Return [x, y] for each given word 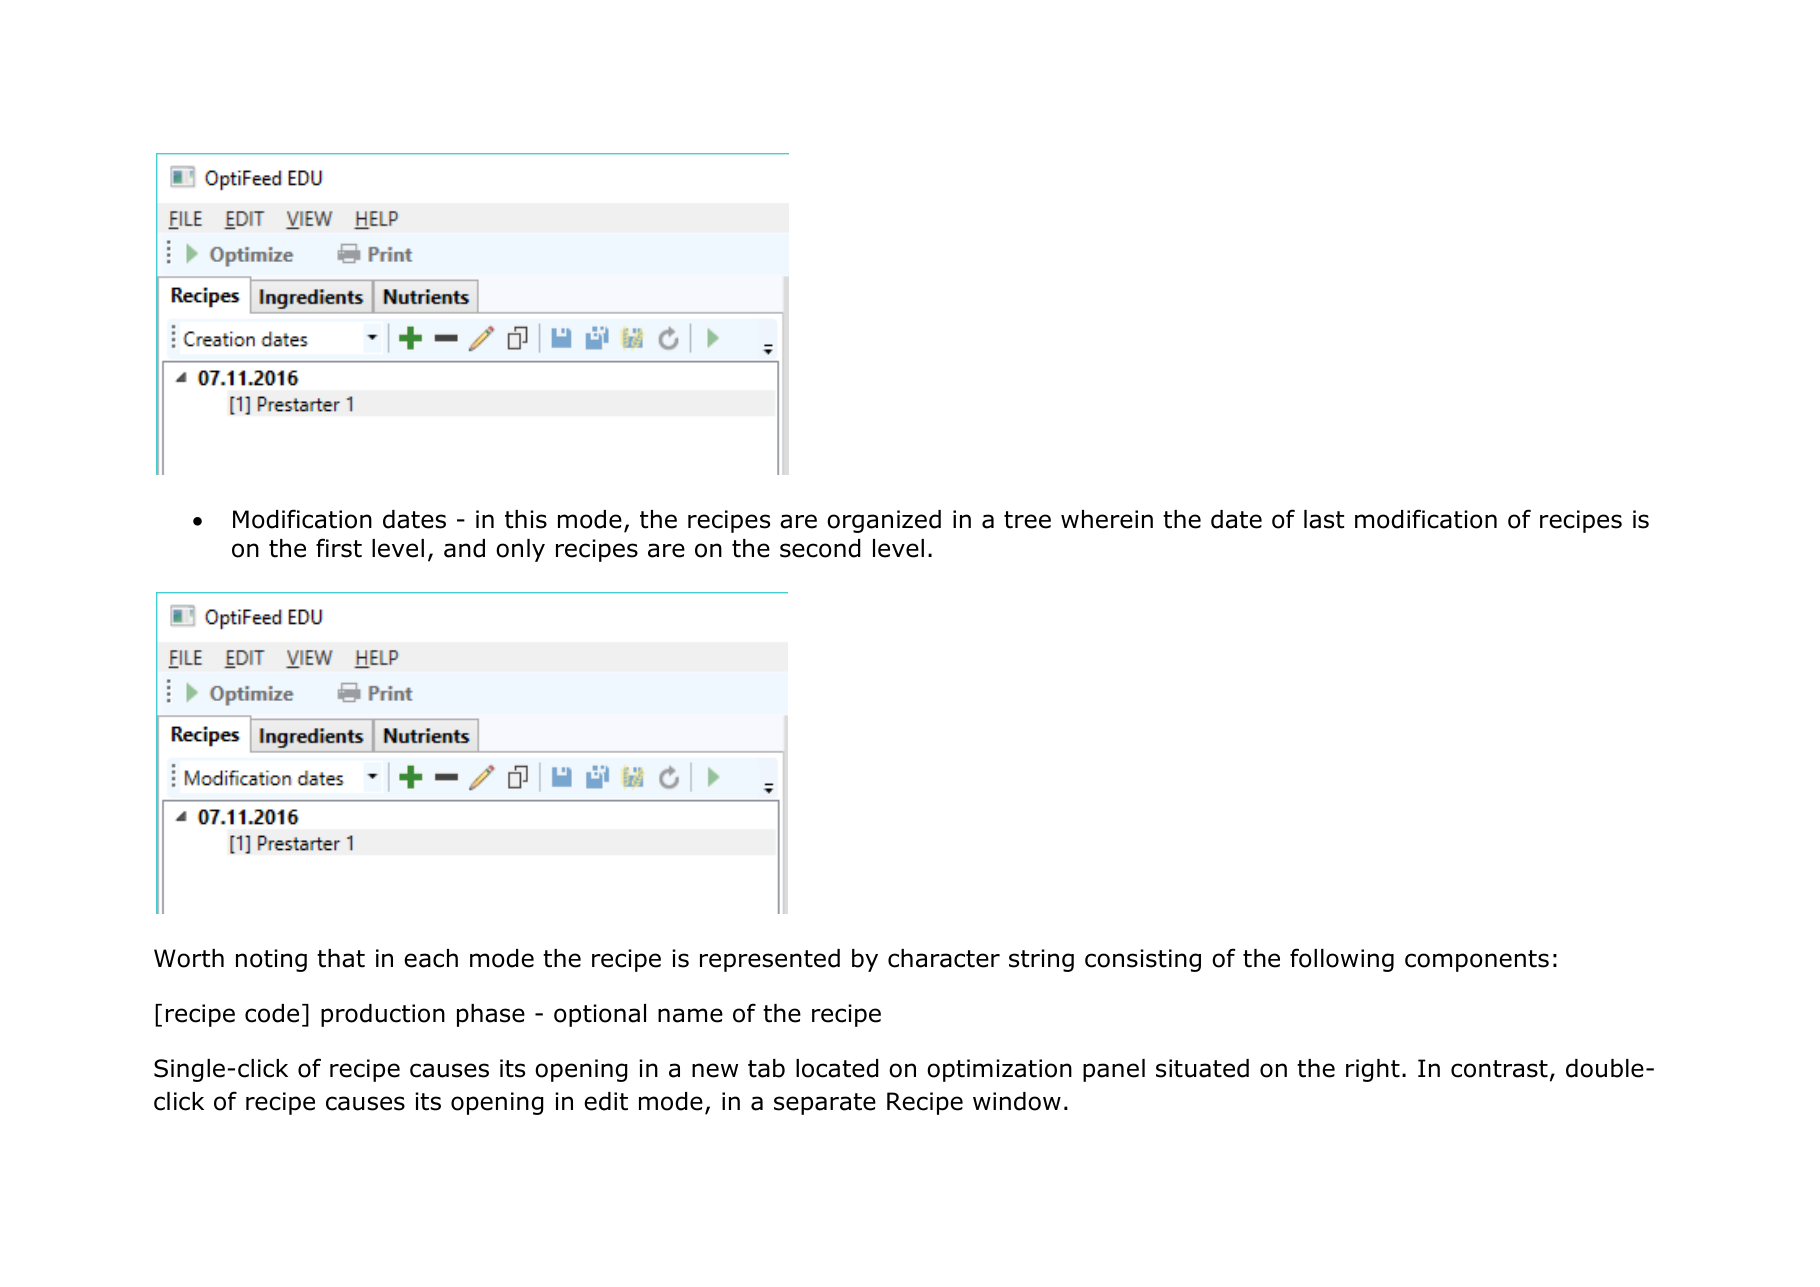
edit [606, 1101]
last [1324, 519]
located [837, 1068]
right [1373, 1070]
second [820, 548]
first [339, 548]
